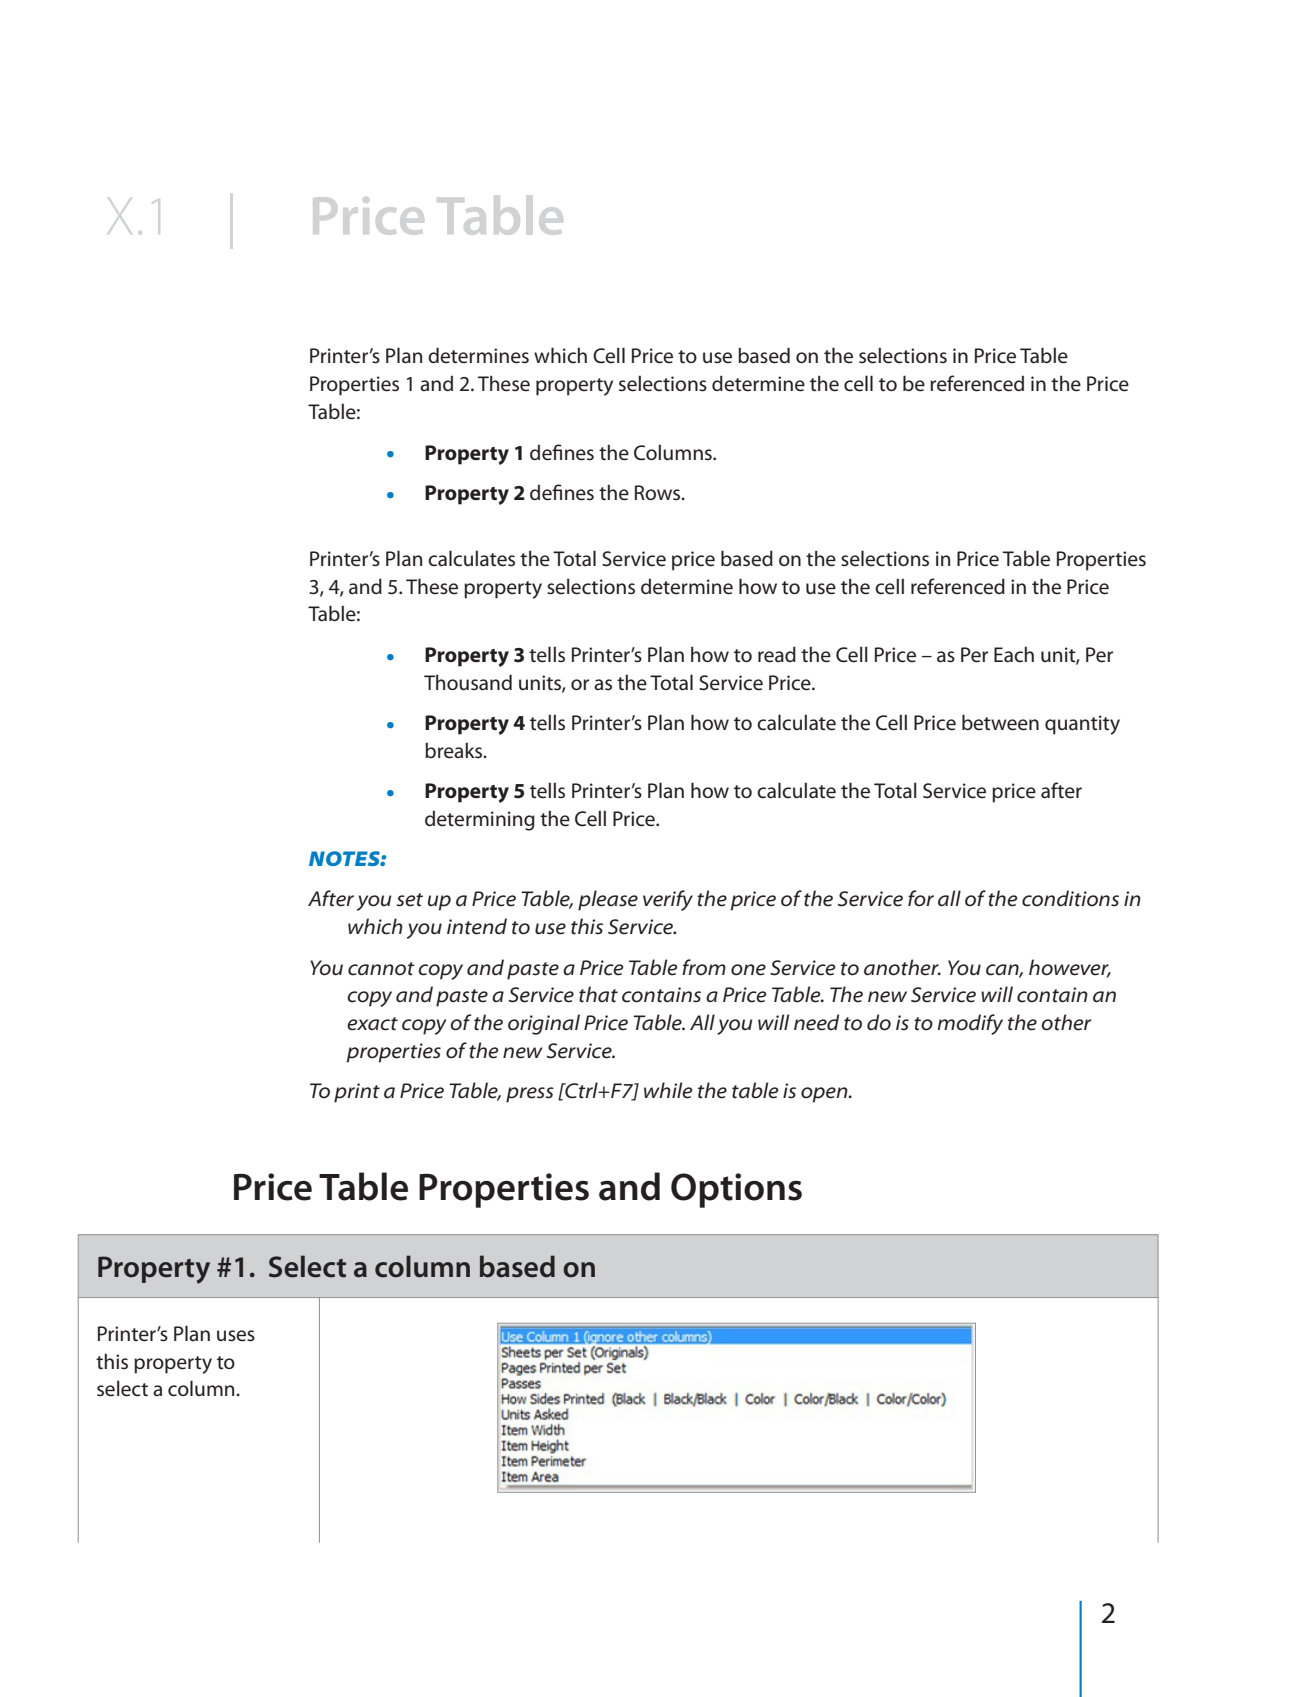 The width and height of the screenshot is (1312, 1697). What do you see at coordinates (1014, 654) in the screenshot?
I see `Each` at bounding box center [1014, 654].
